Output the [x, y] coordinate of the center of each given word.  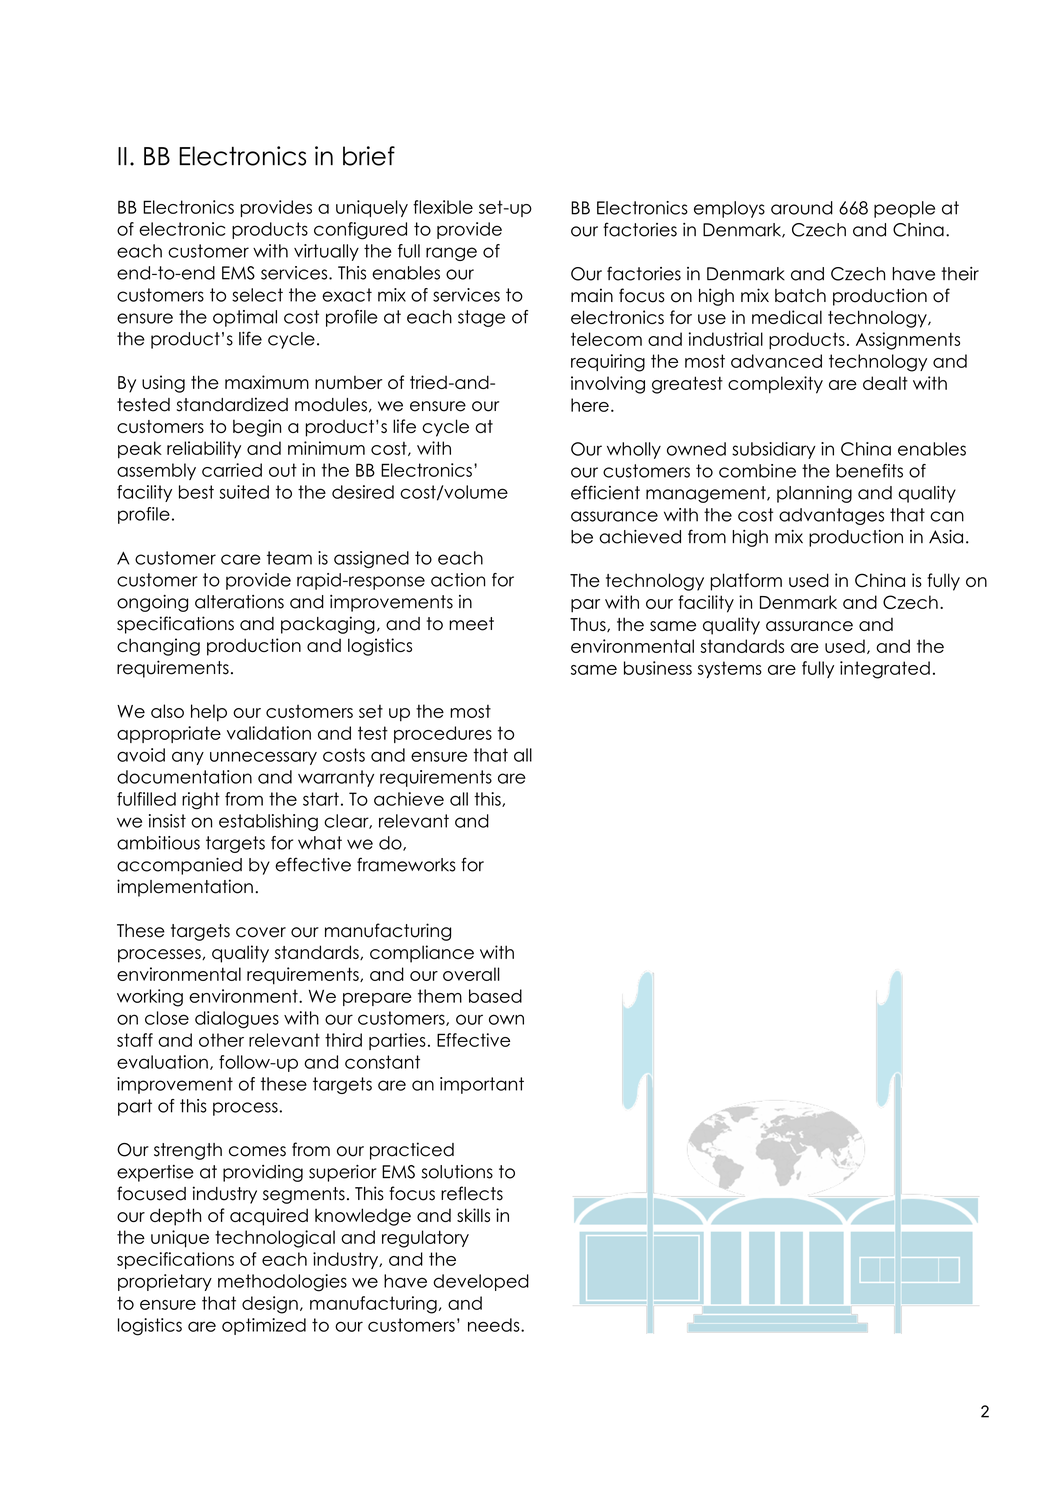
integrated [885, 670]
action [458, 580]
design [270, 1305]
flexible [443, 207]
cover [261, 932]
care [241, 559]
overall [471, 974]
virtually [326, 252]
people [904, 209]
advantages [831, 516]
